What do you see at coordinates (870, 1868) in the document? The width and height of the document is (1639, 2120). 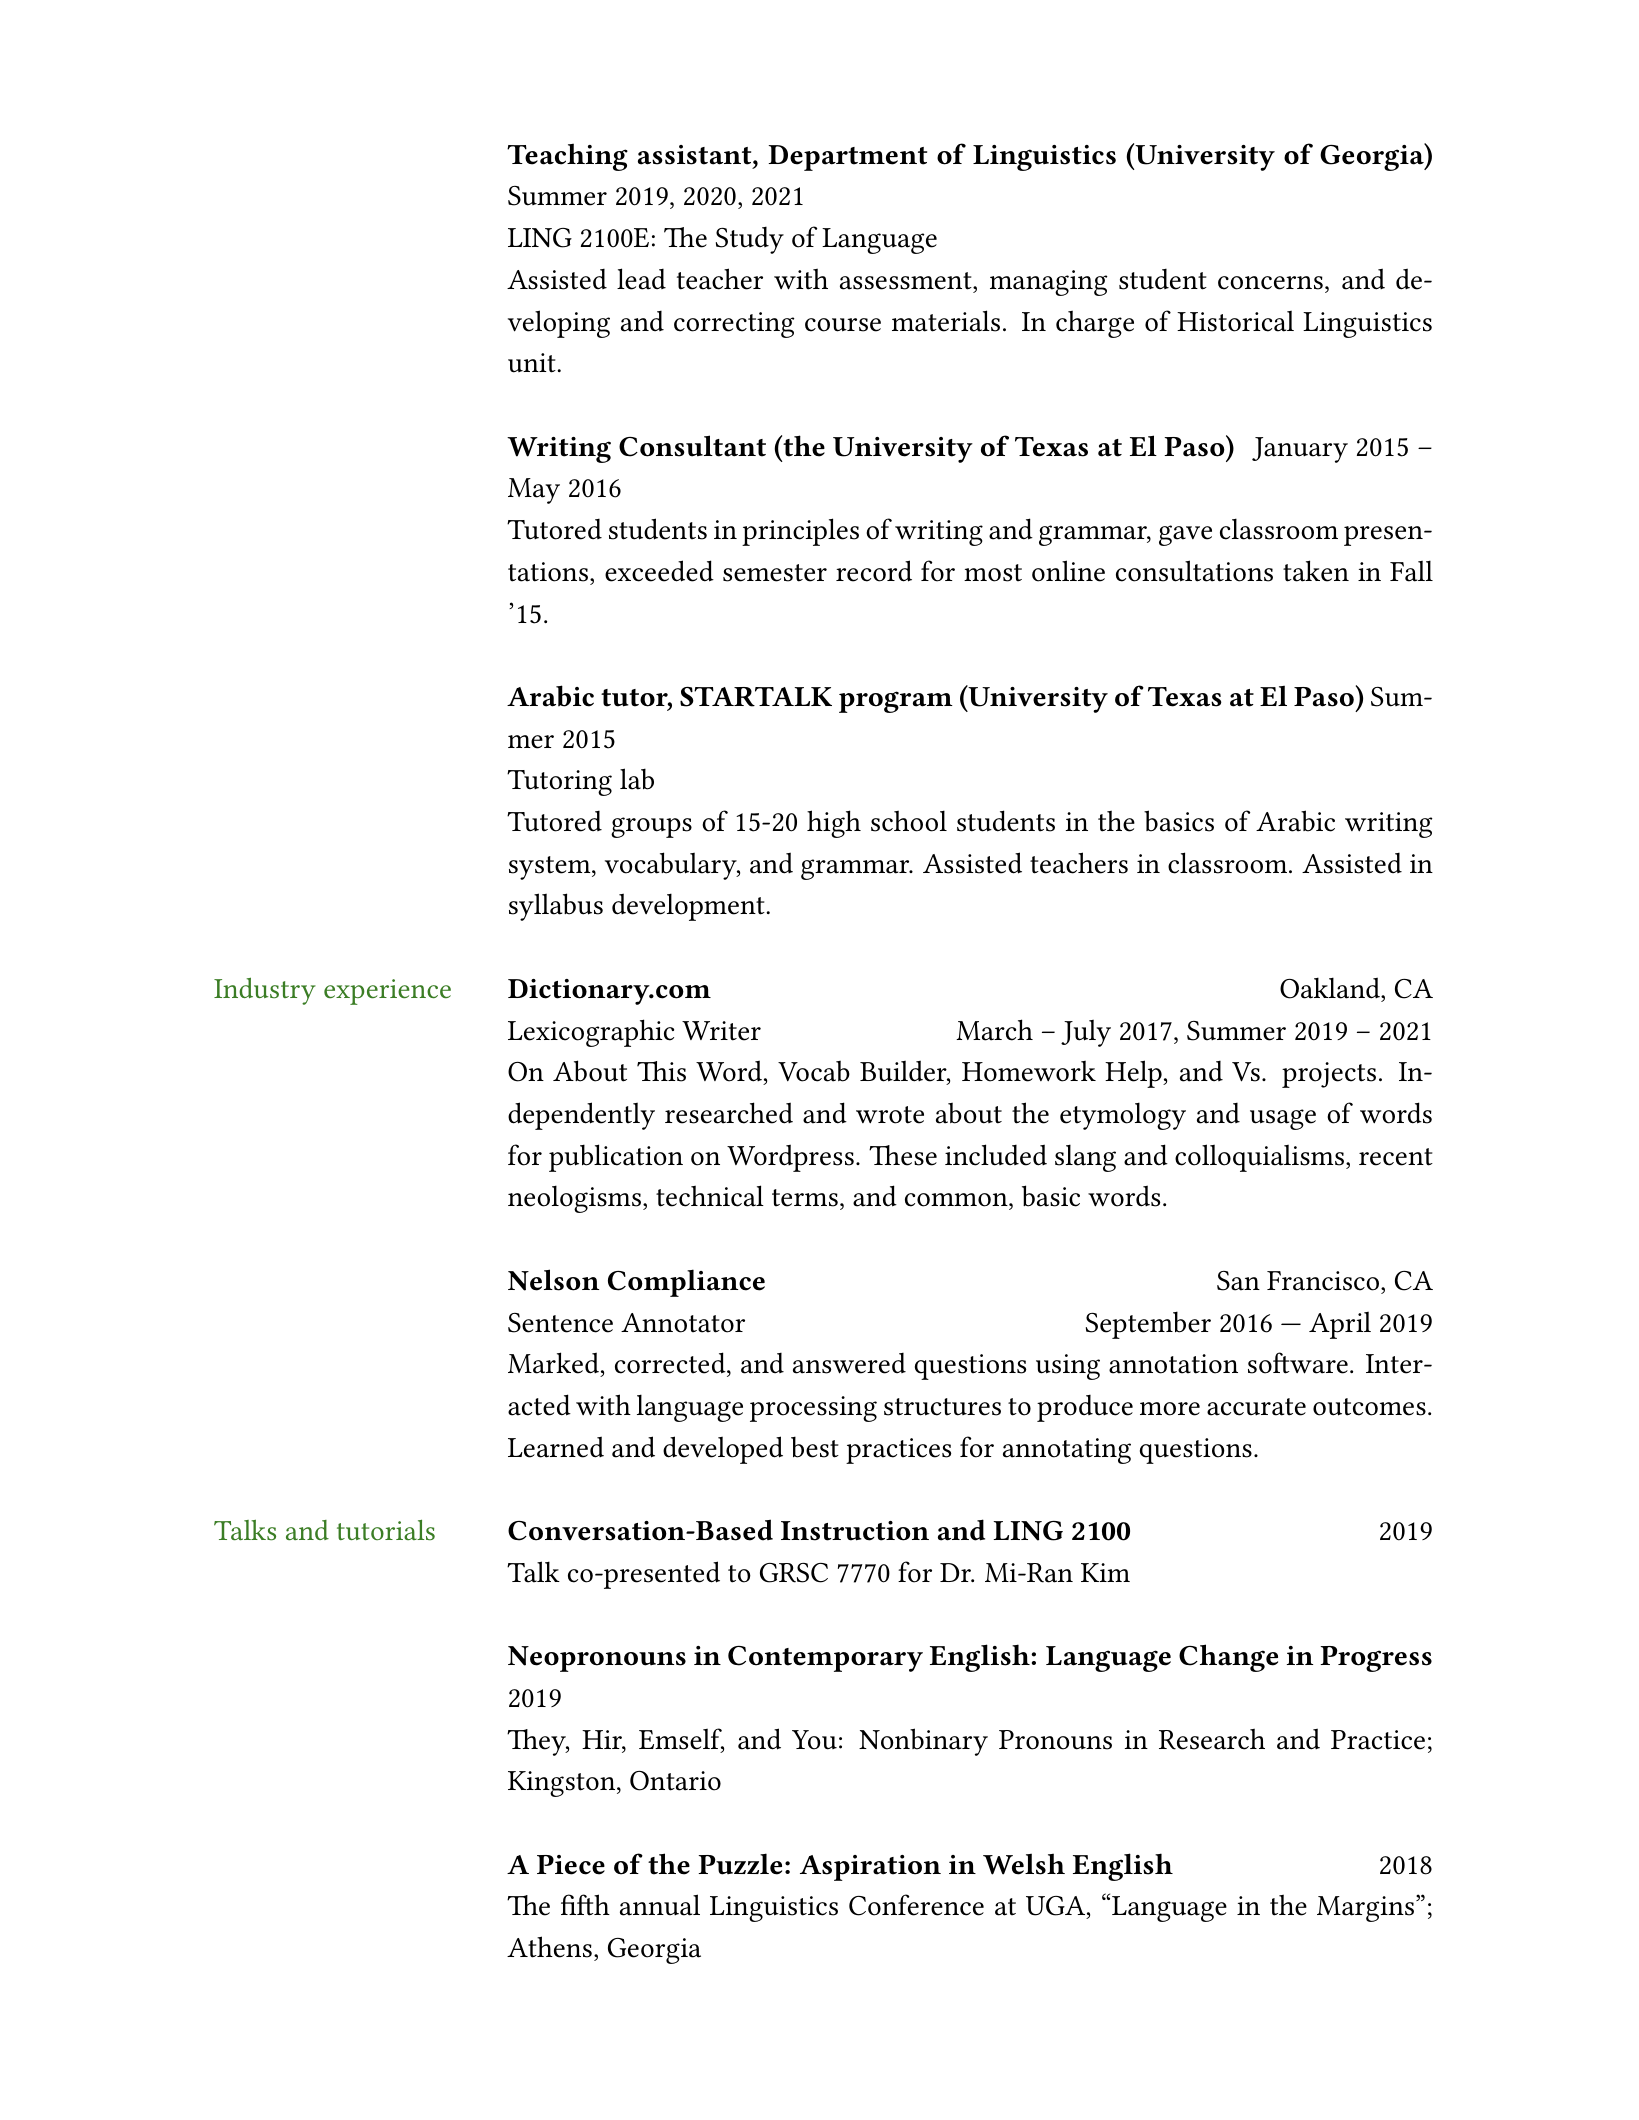 I see `Aspiration` at bounding box center [870, 1868].
